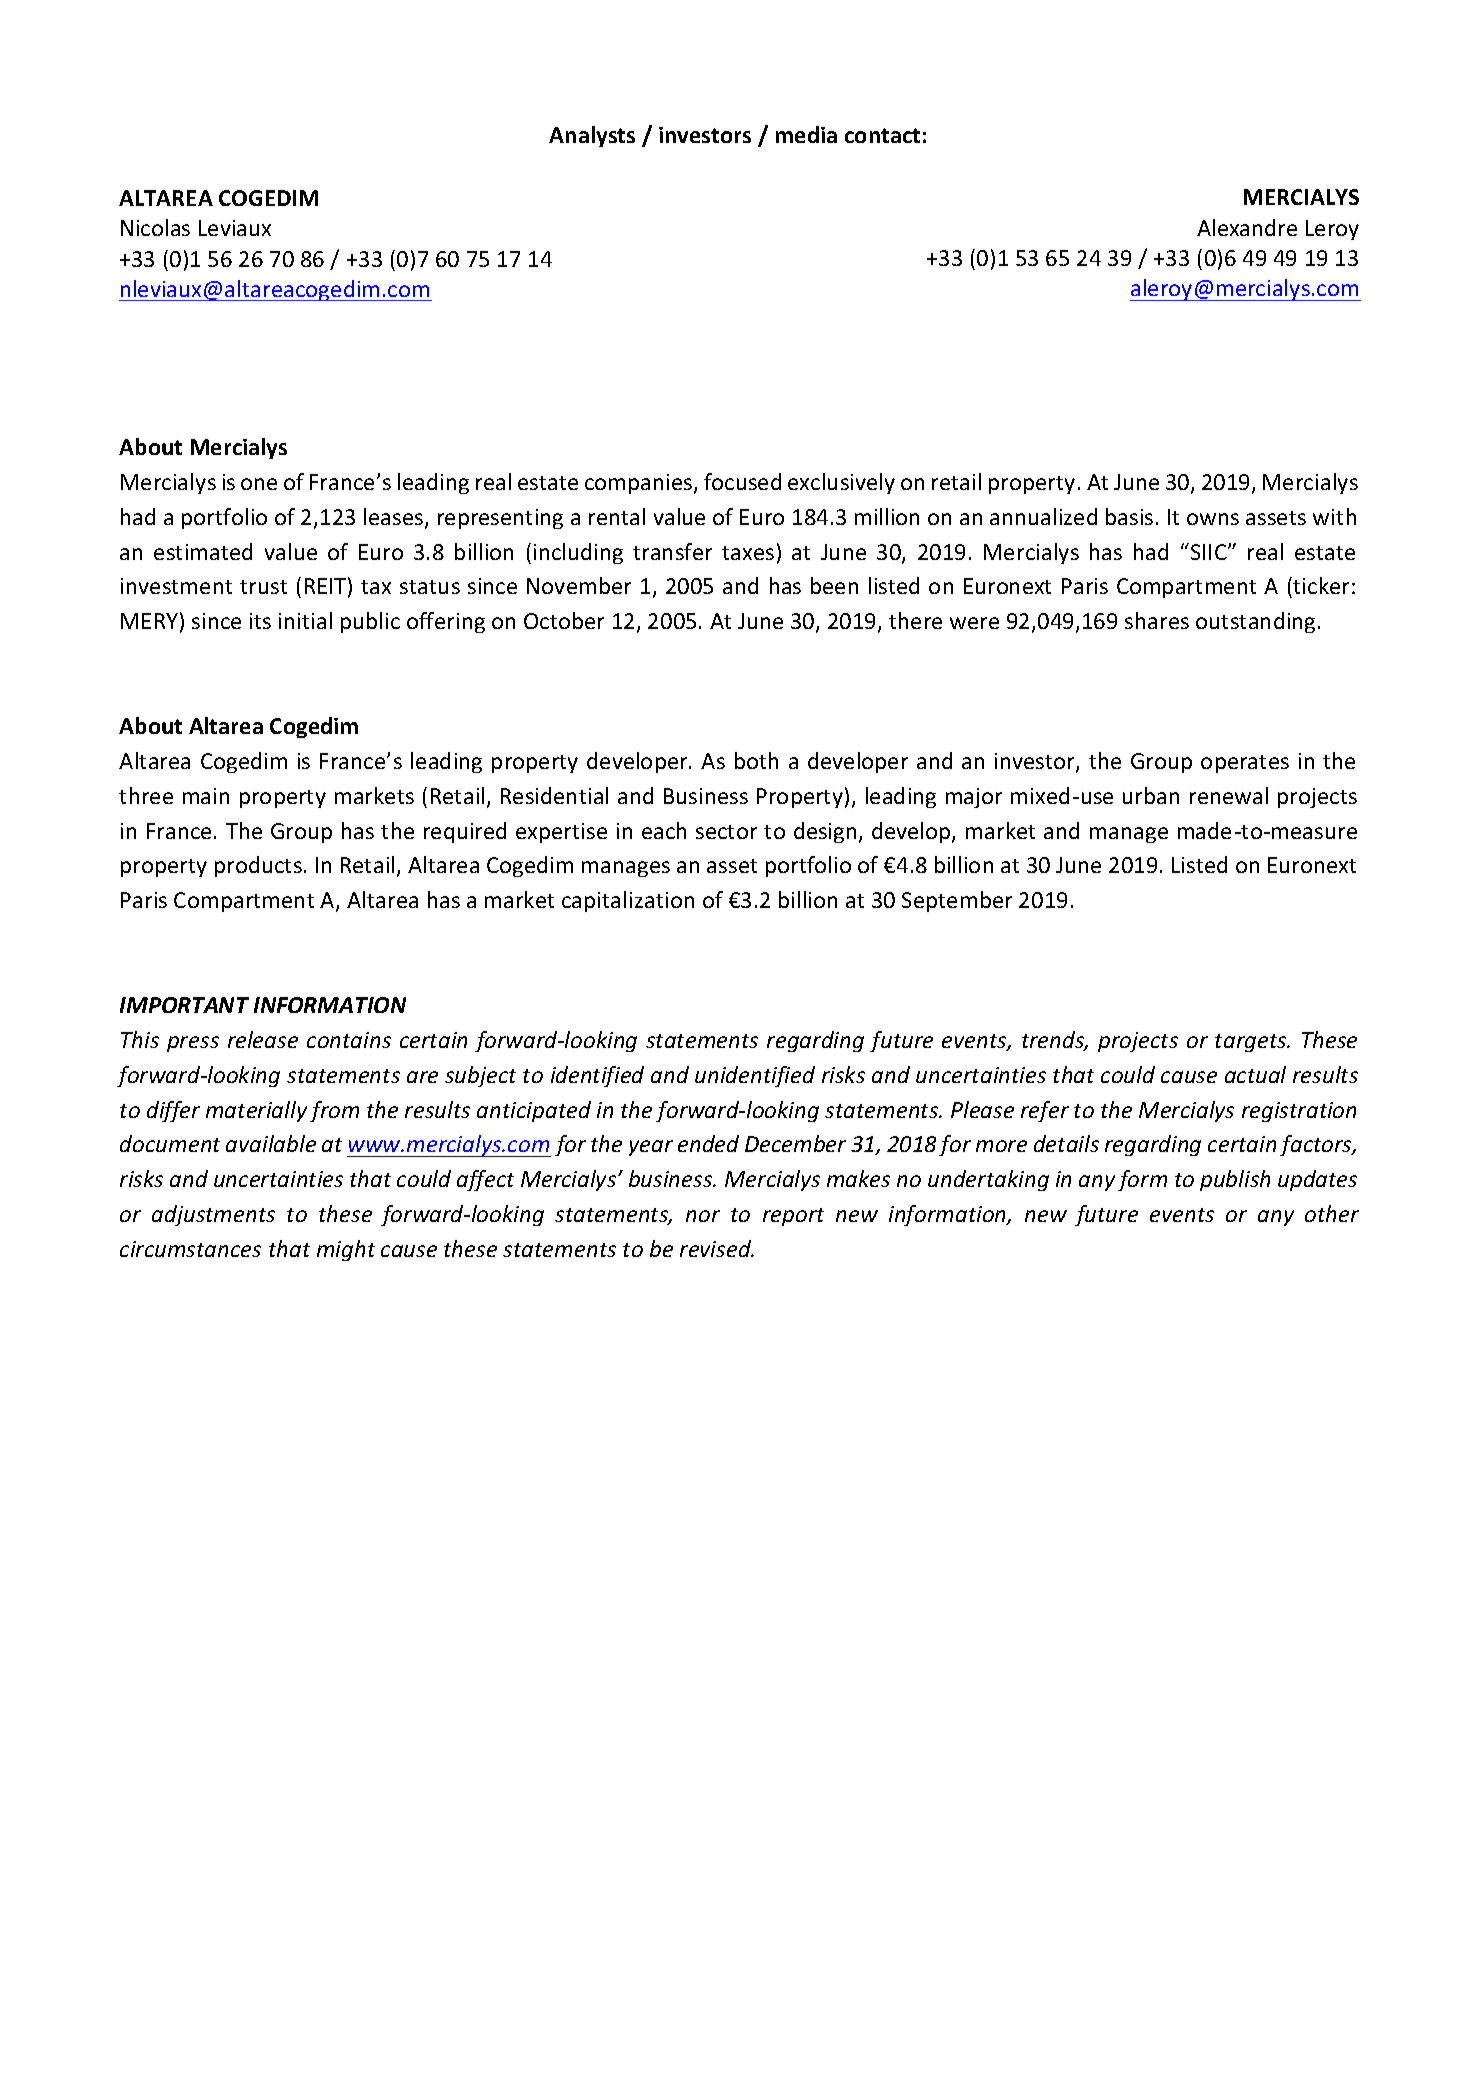  What do you see at coordinates (155, 227) in the document?
I see `Nicolas` at bounding box center [155, 227].
